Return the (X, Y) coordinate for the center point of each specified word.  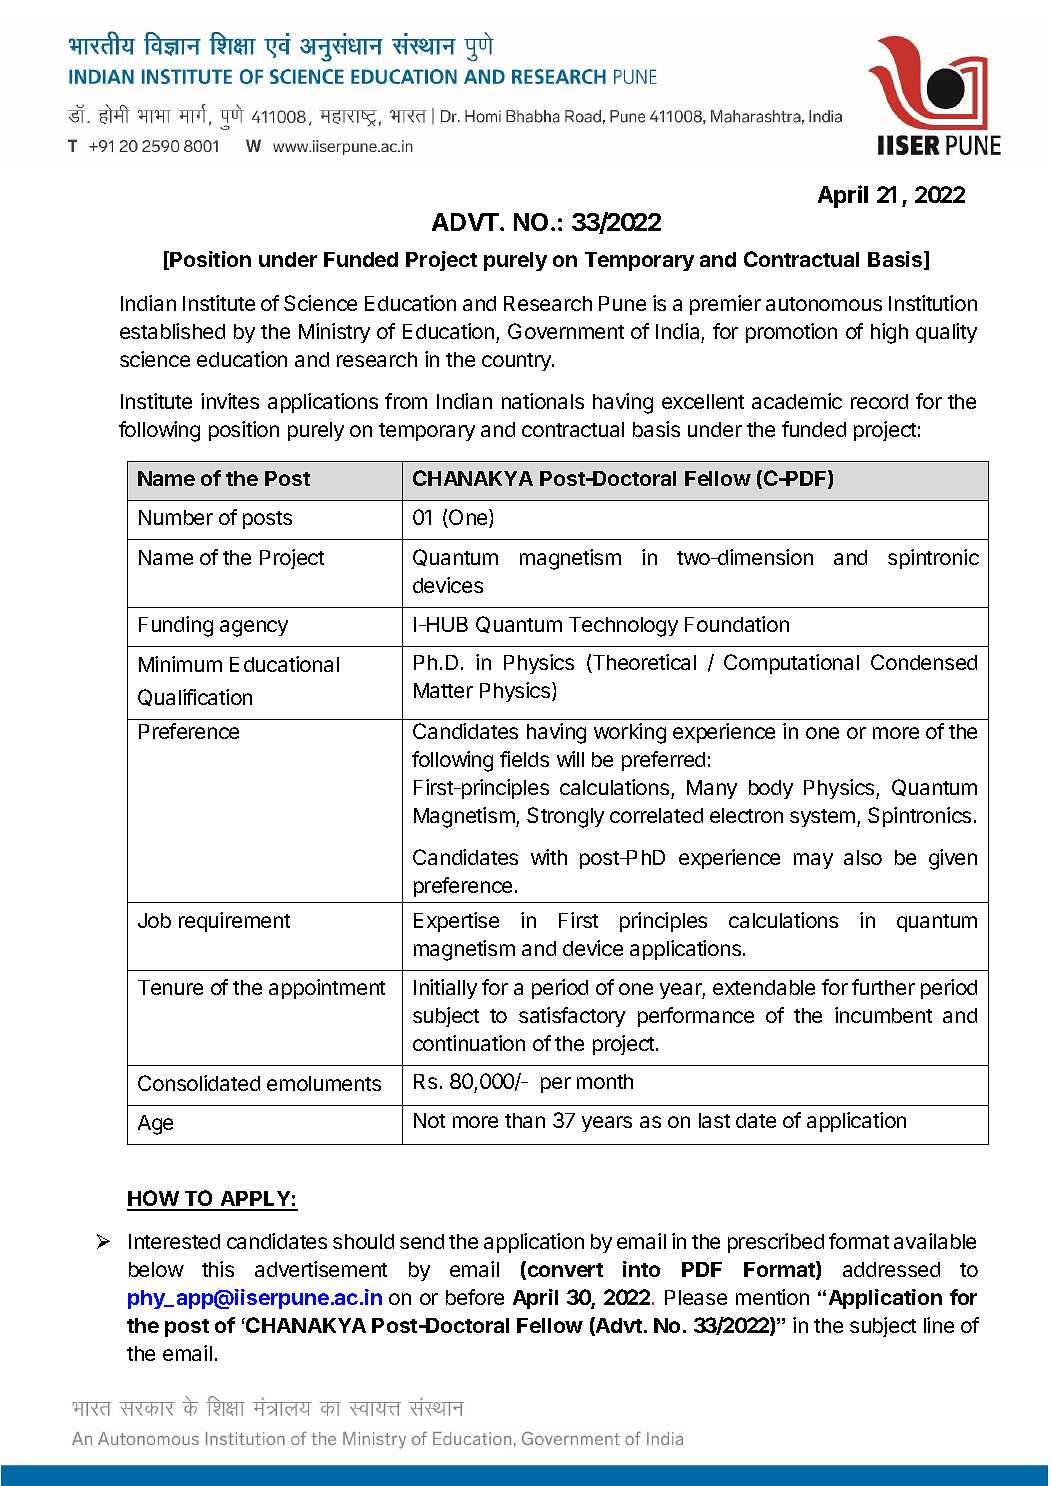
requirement (234, 922)
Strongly (565, 817)
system (824, 818)
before (475, 1297)
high (889, 333)
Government (566, 331)
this (218, 1269)
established (172, 331)
